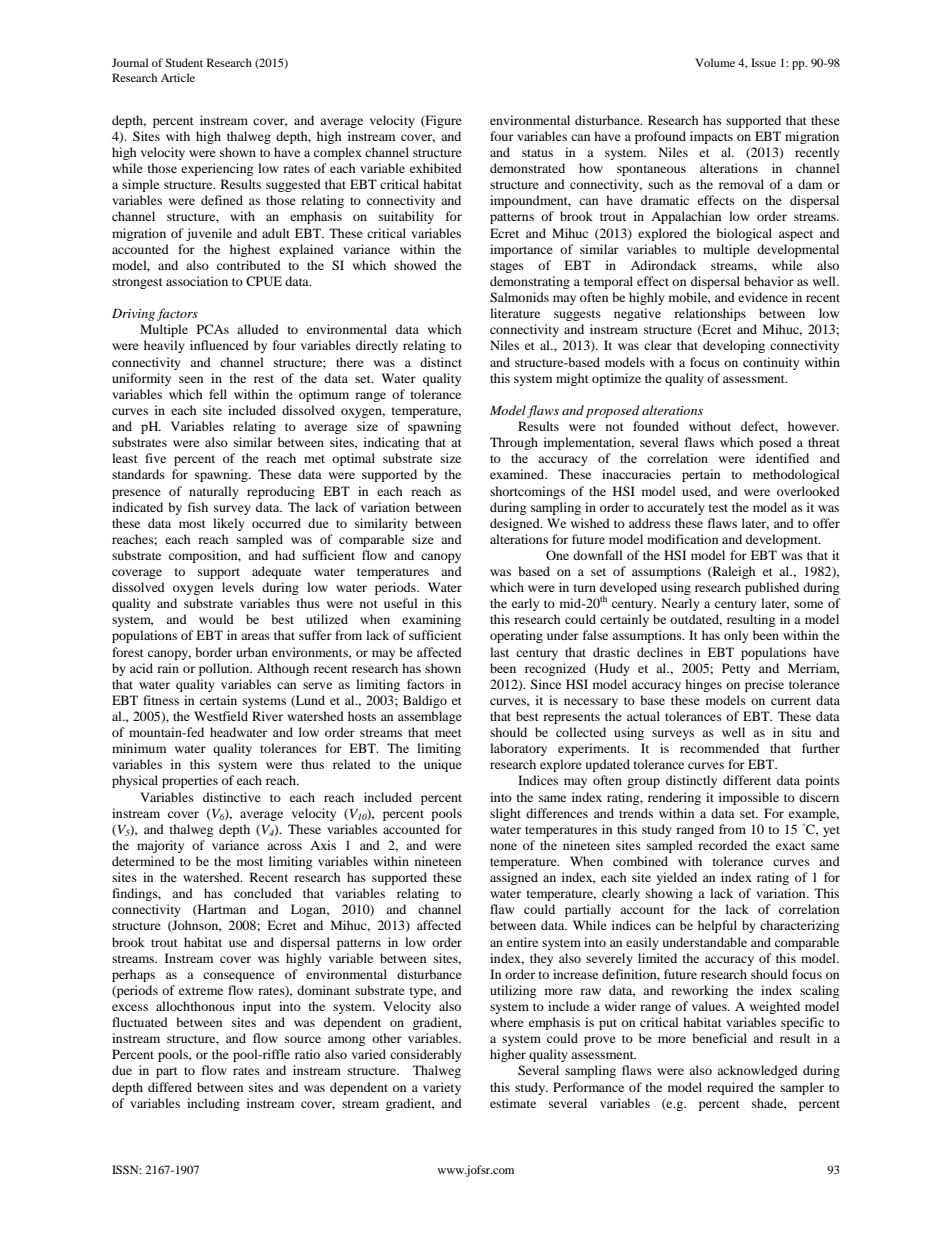 The image size is (952, 1233). Describe the element at coordinates (537, 153) in the screenshot. I see `status` at that location.
